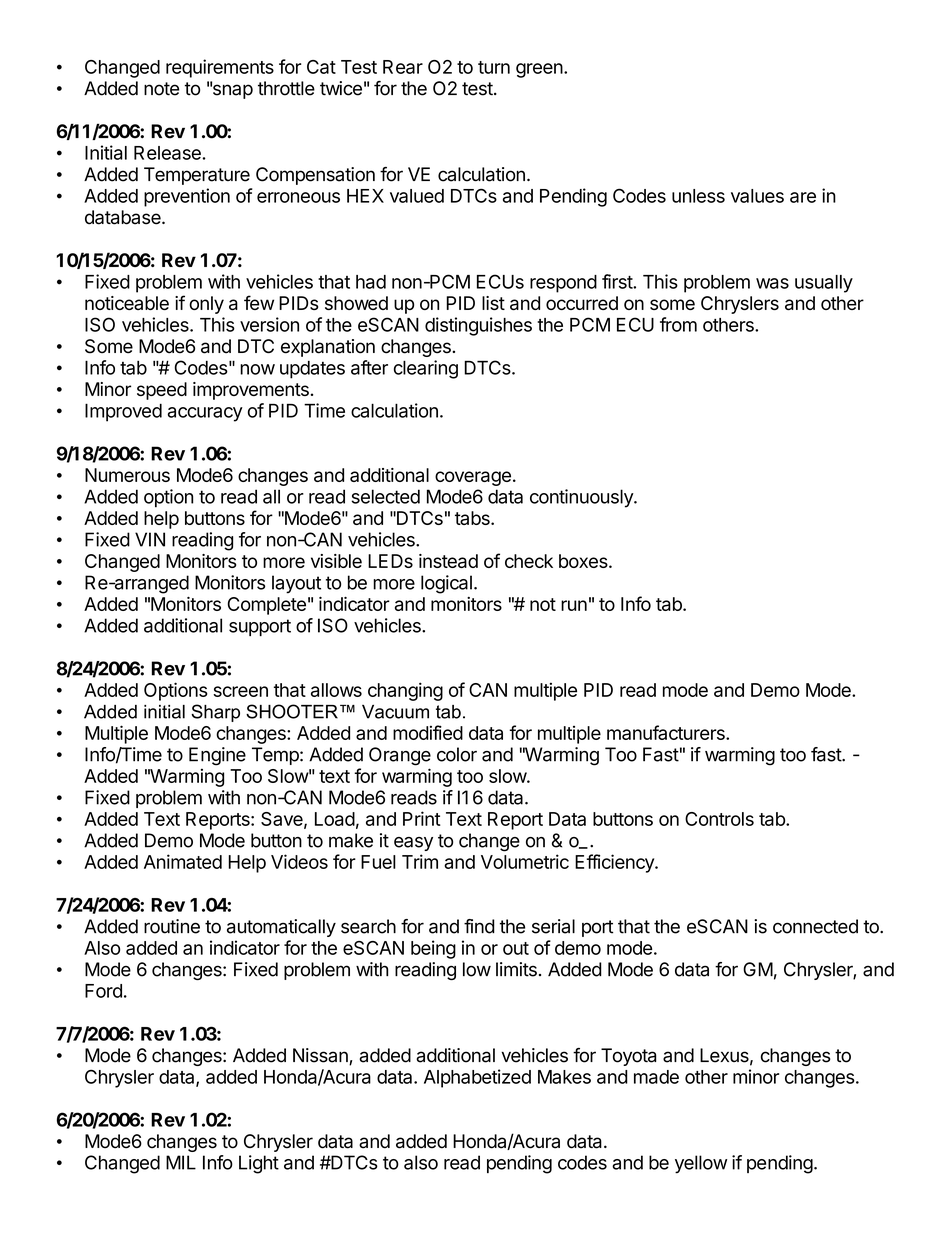 The height and width of the screenshot is (1233, 952). Describe the element at coordinates (719, 819) in the screenshot. I see `Controls` at that location.
